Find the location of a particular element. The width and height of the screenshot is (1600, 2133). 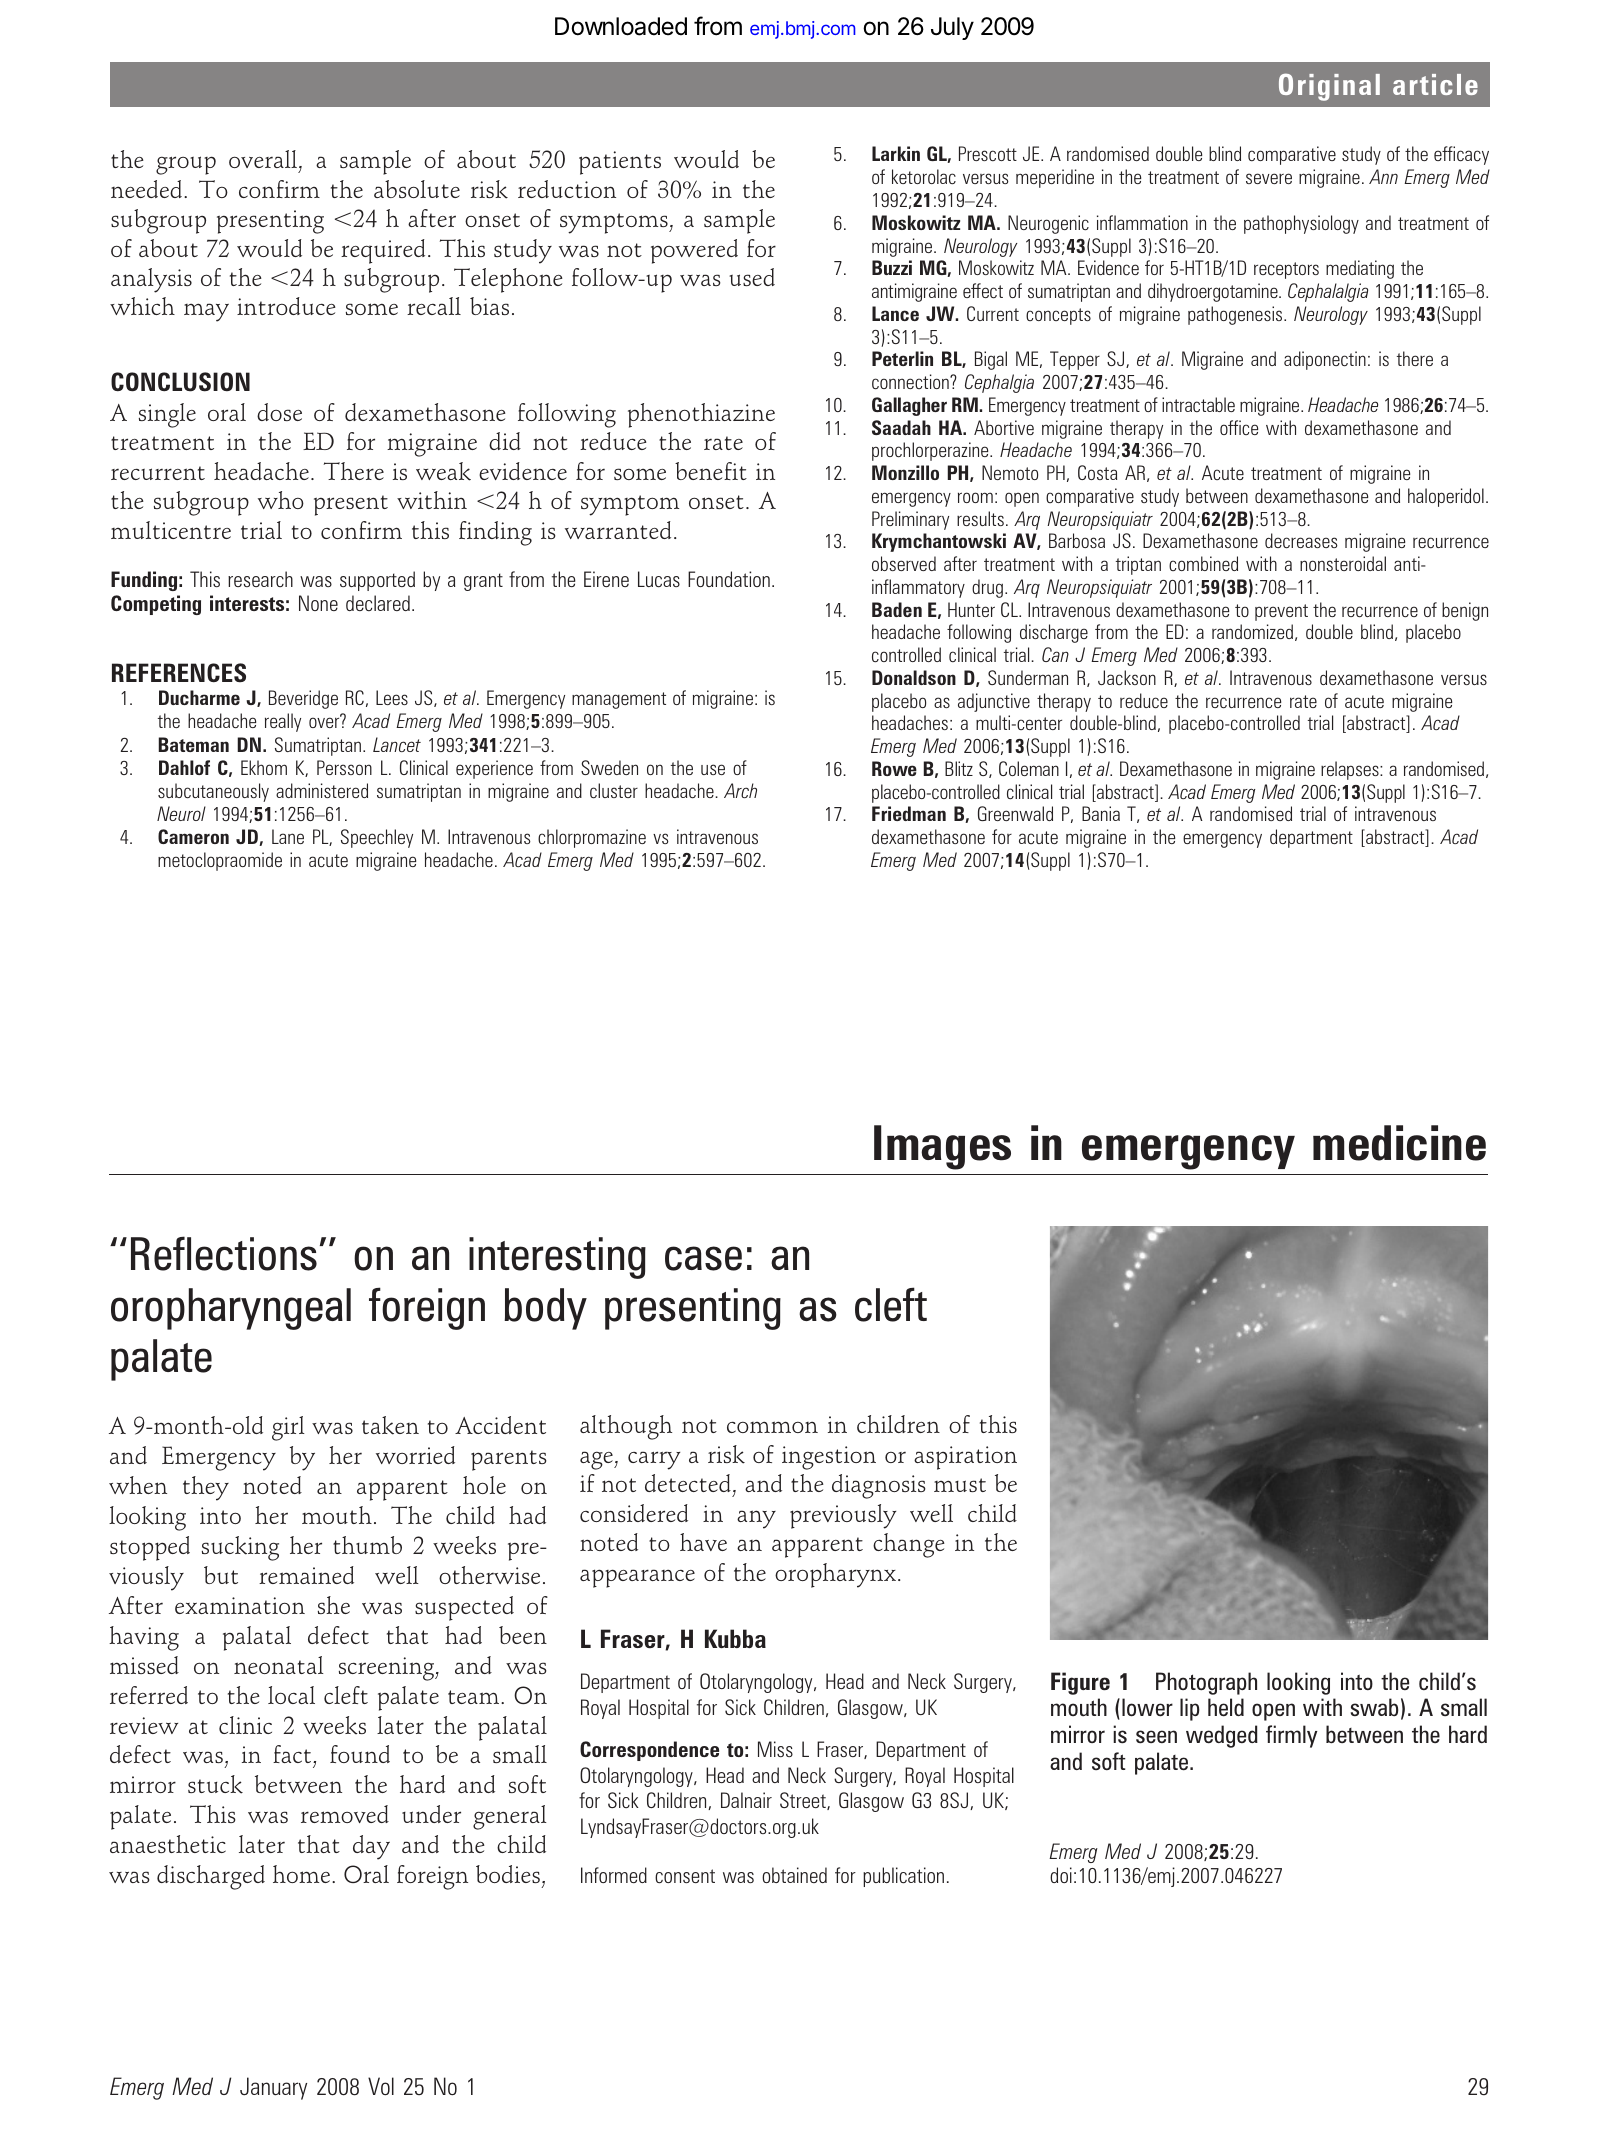

girl is located at coordinates (288, 1428).
